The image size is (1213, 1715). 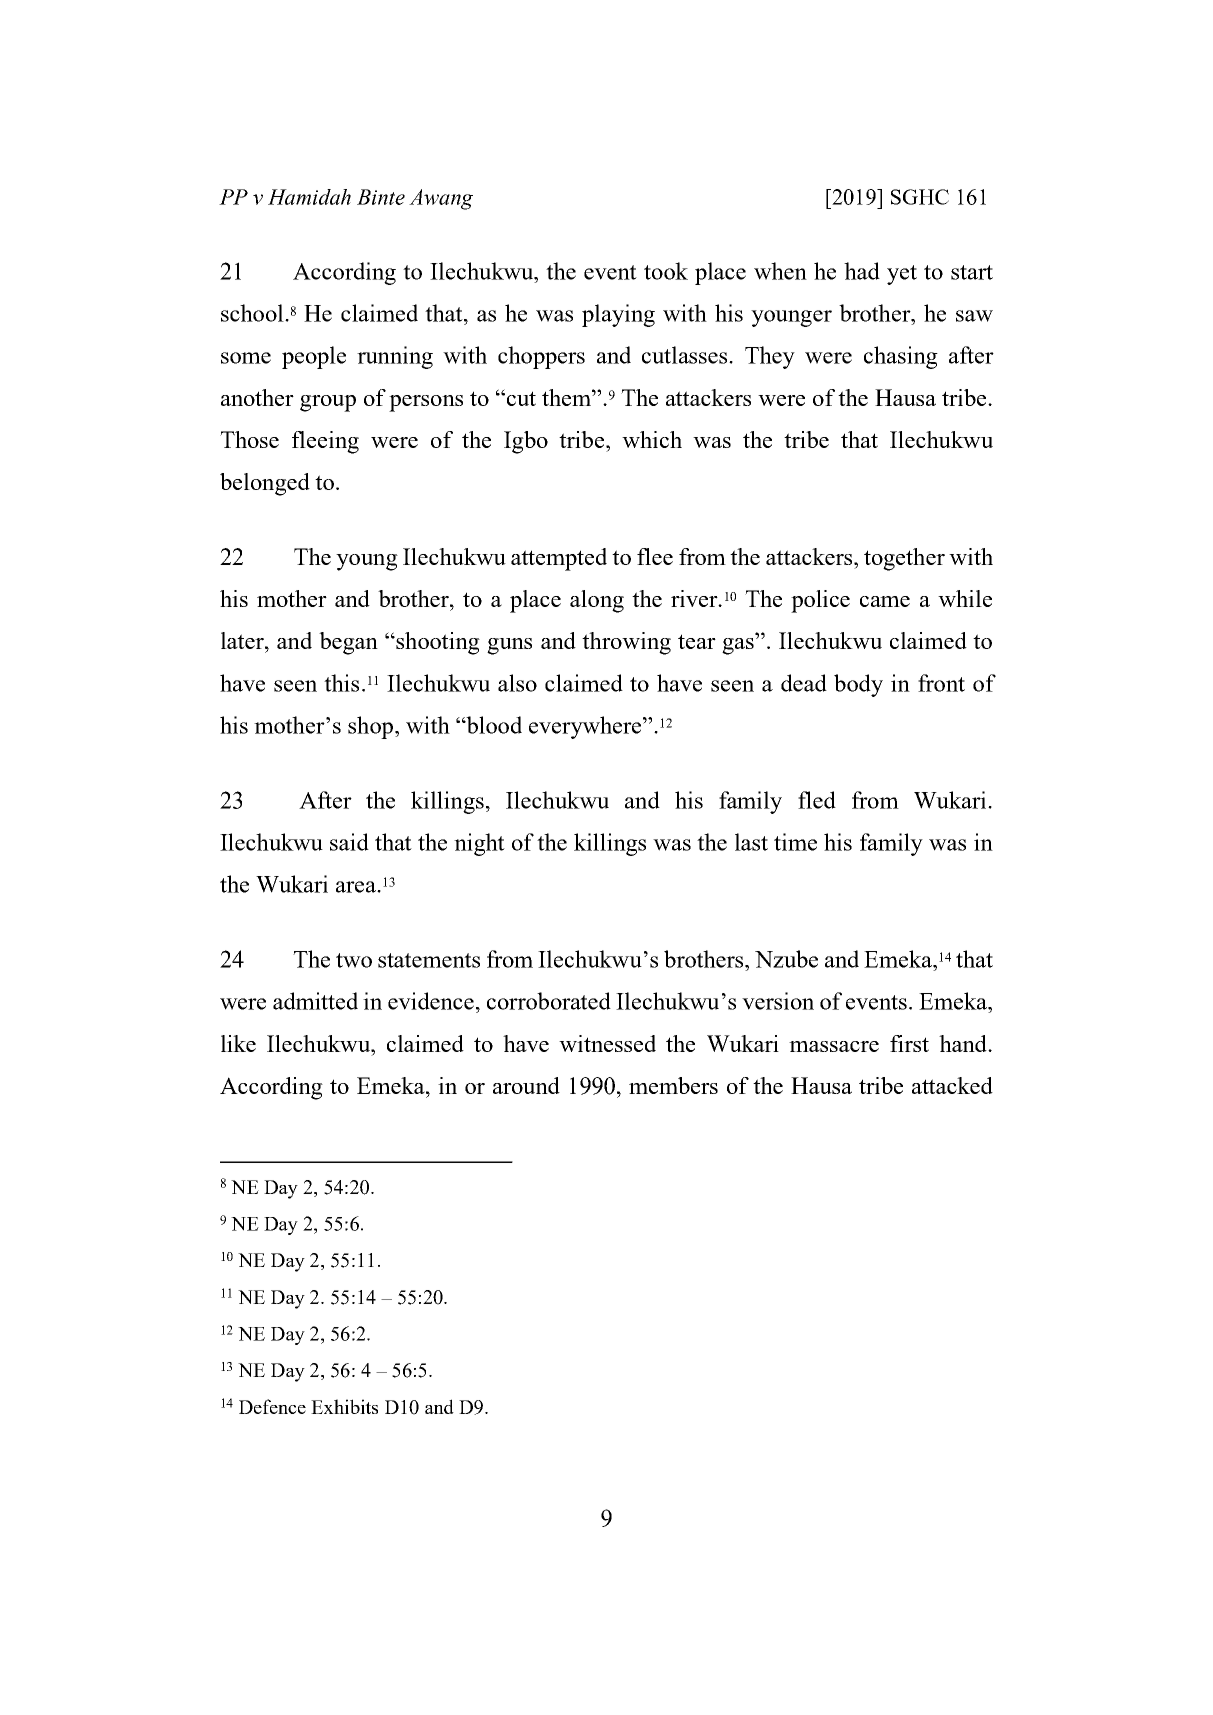 I want to click on Defence, so click(x=272, y=1406).
